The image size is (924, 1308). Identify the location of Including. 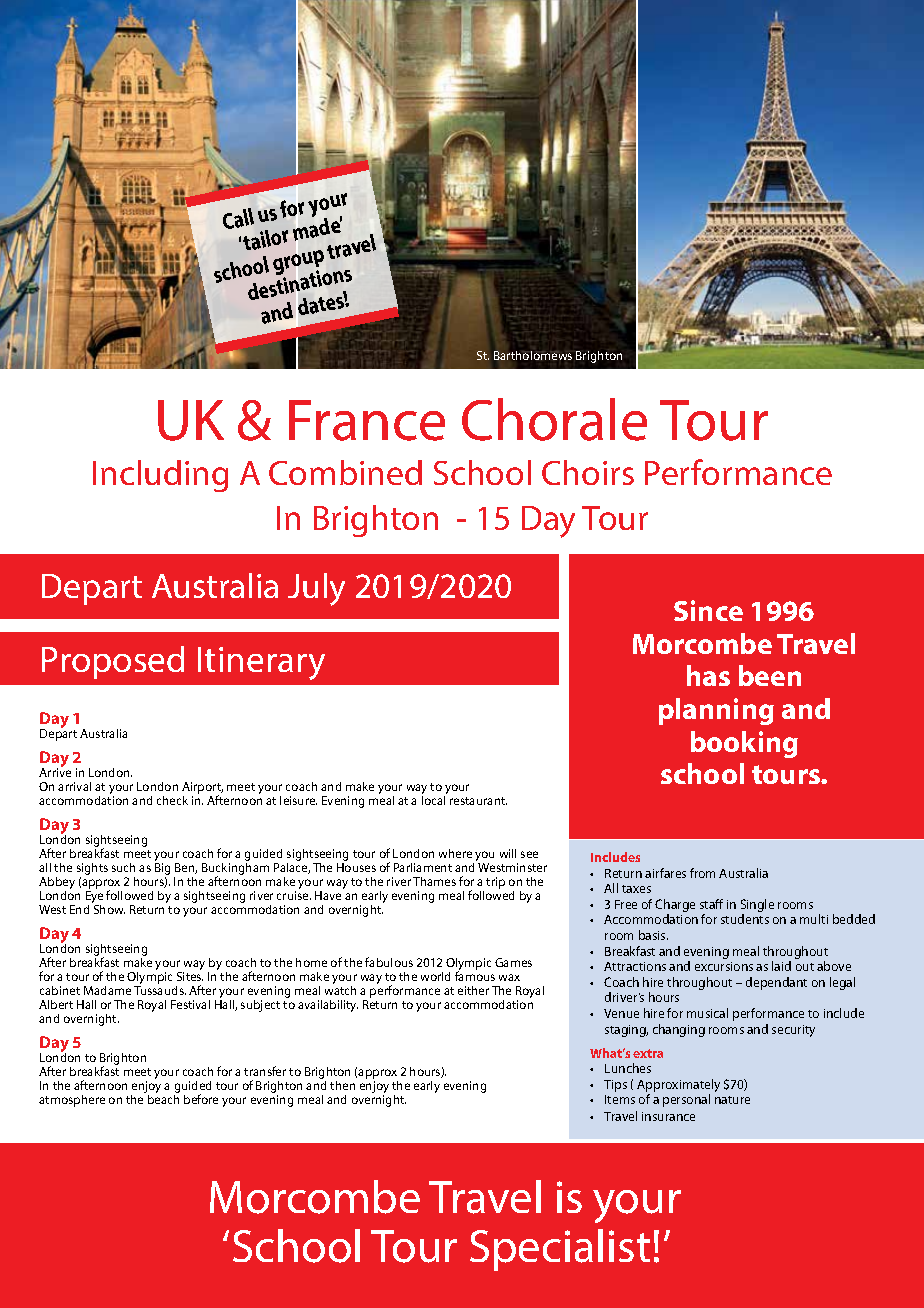
(160, 476).
